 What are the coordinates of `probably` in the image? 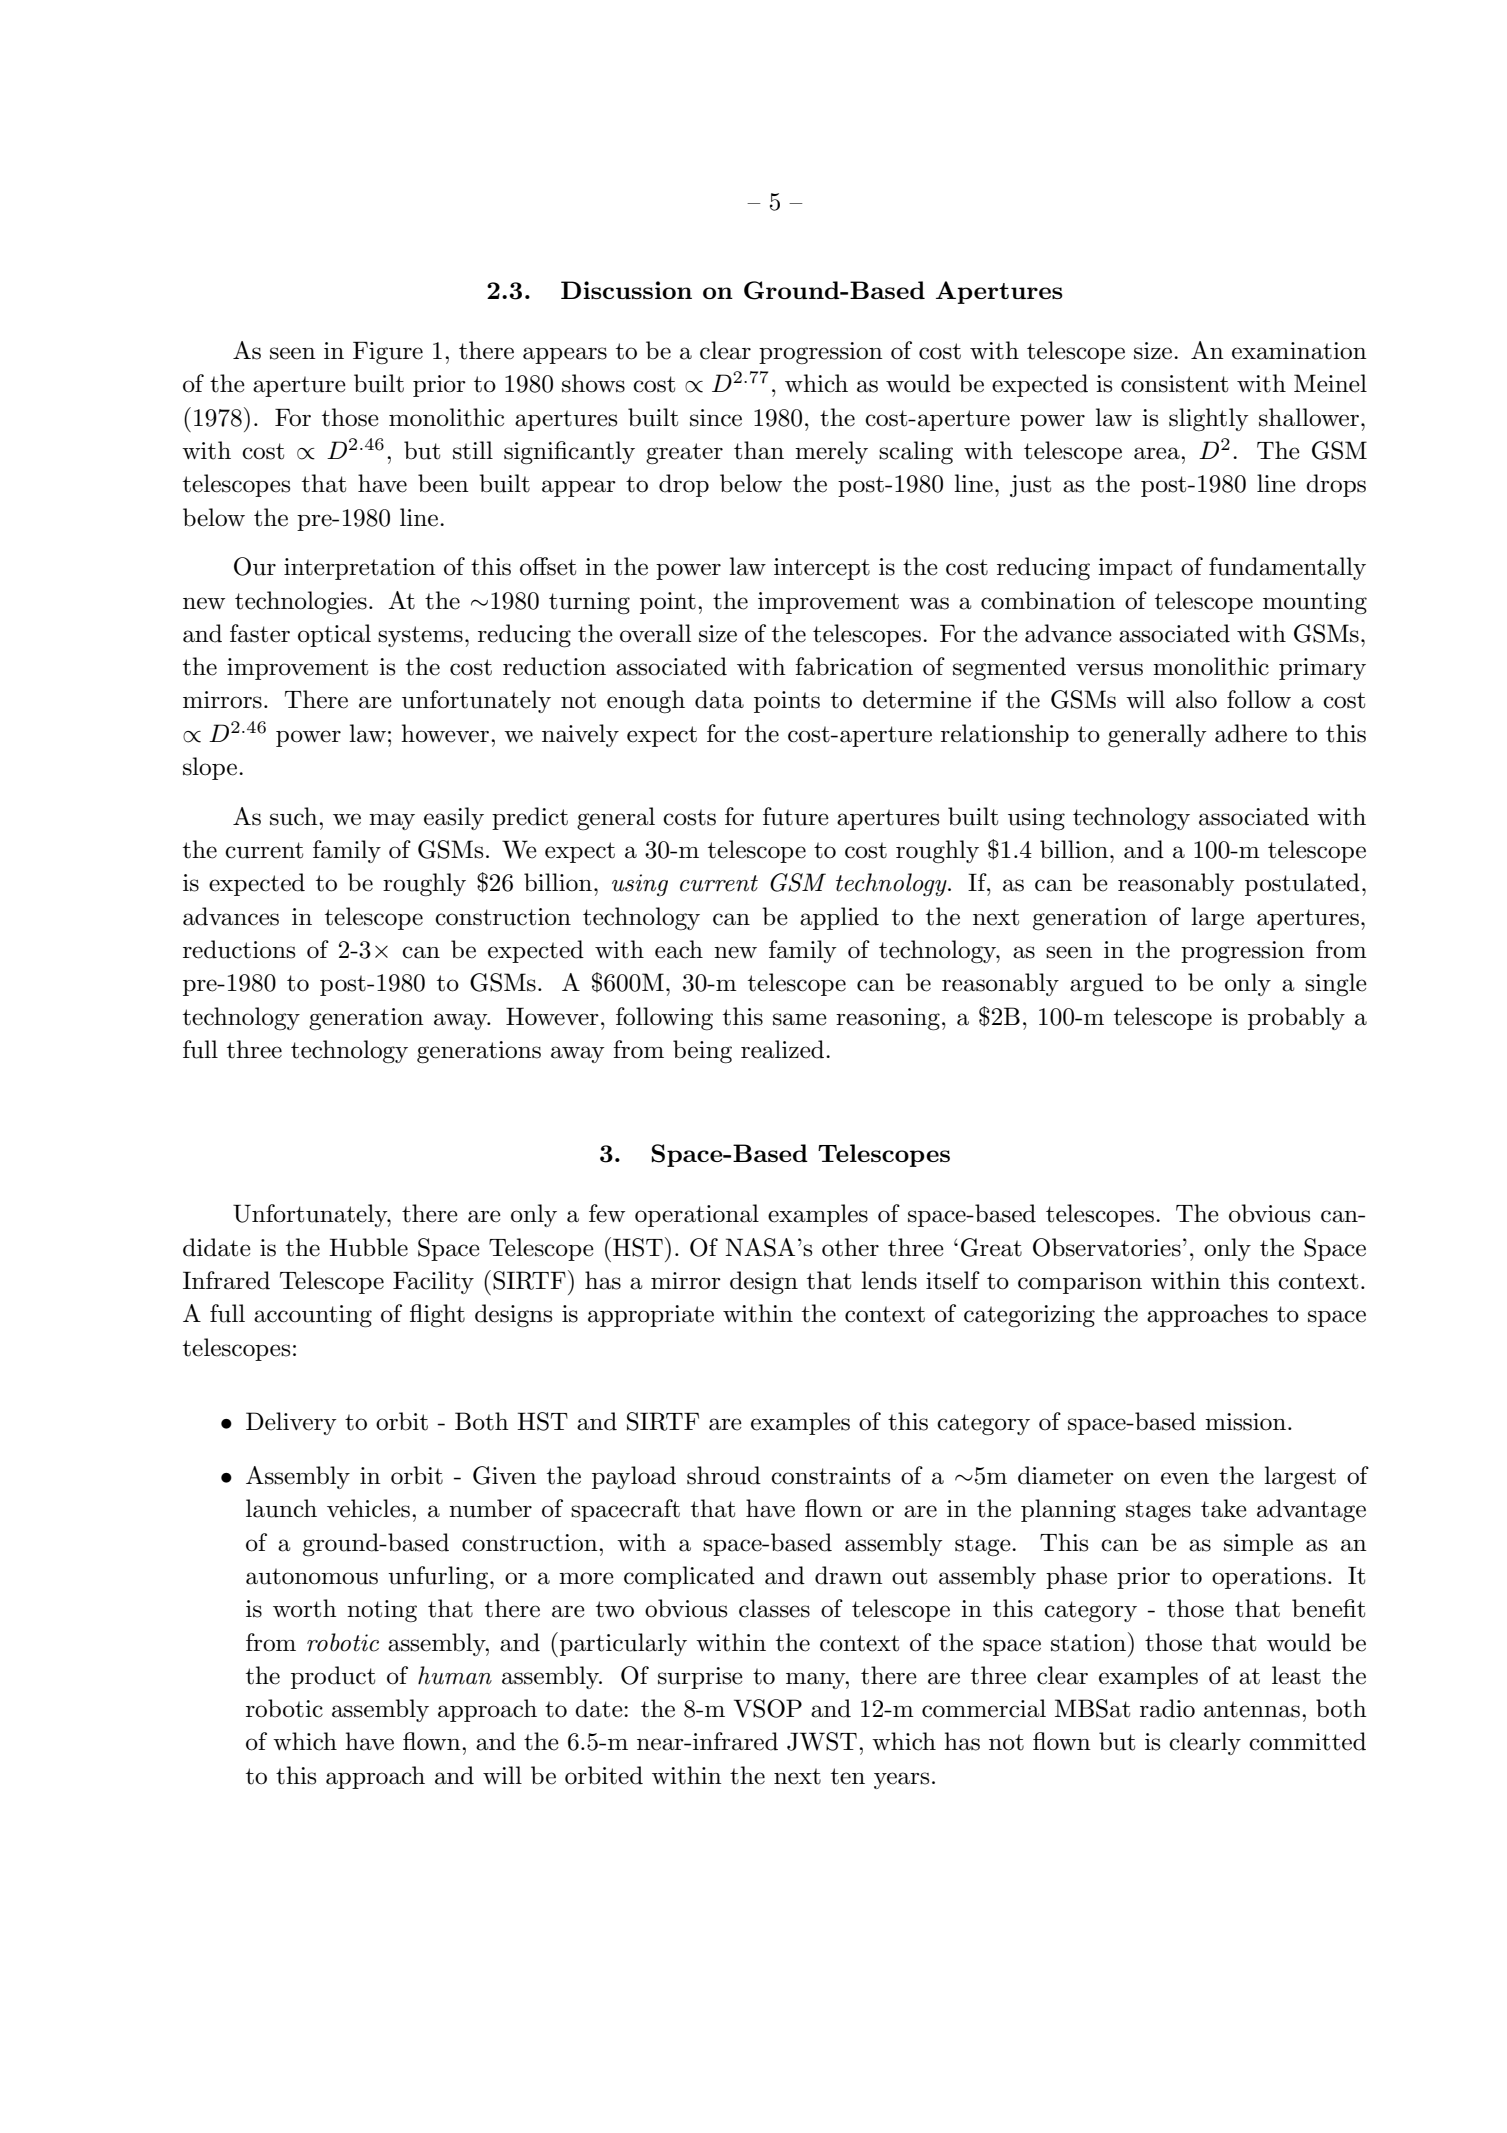 It's located at (1296, 1018).
